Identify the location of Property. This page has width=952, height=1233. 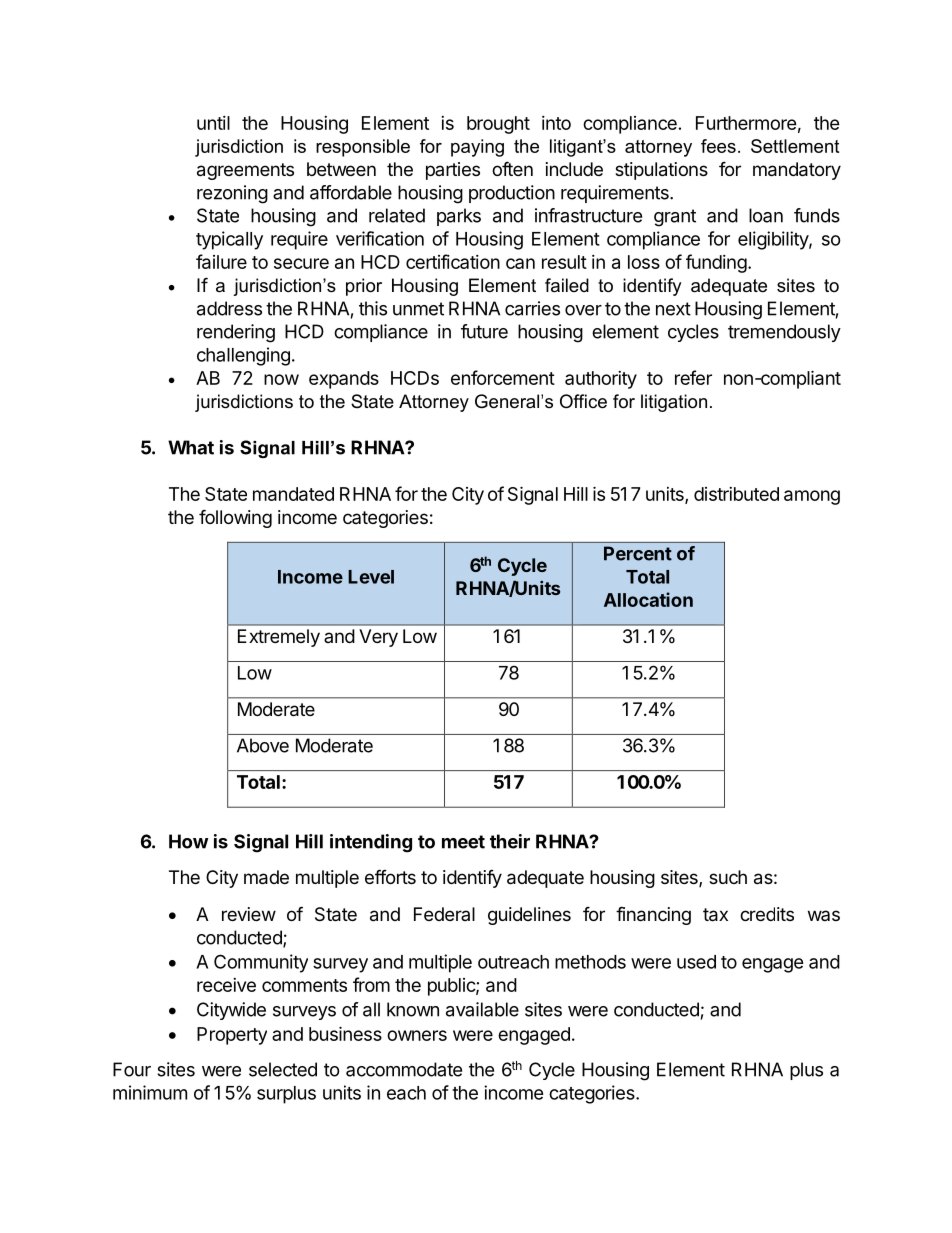
(232, 1036).
